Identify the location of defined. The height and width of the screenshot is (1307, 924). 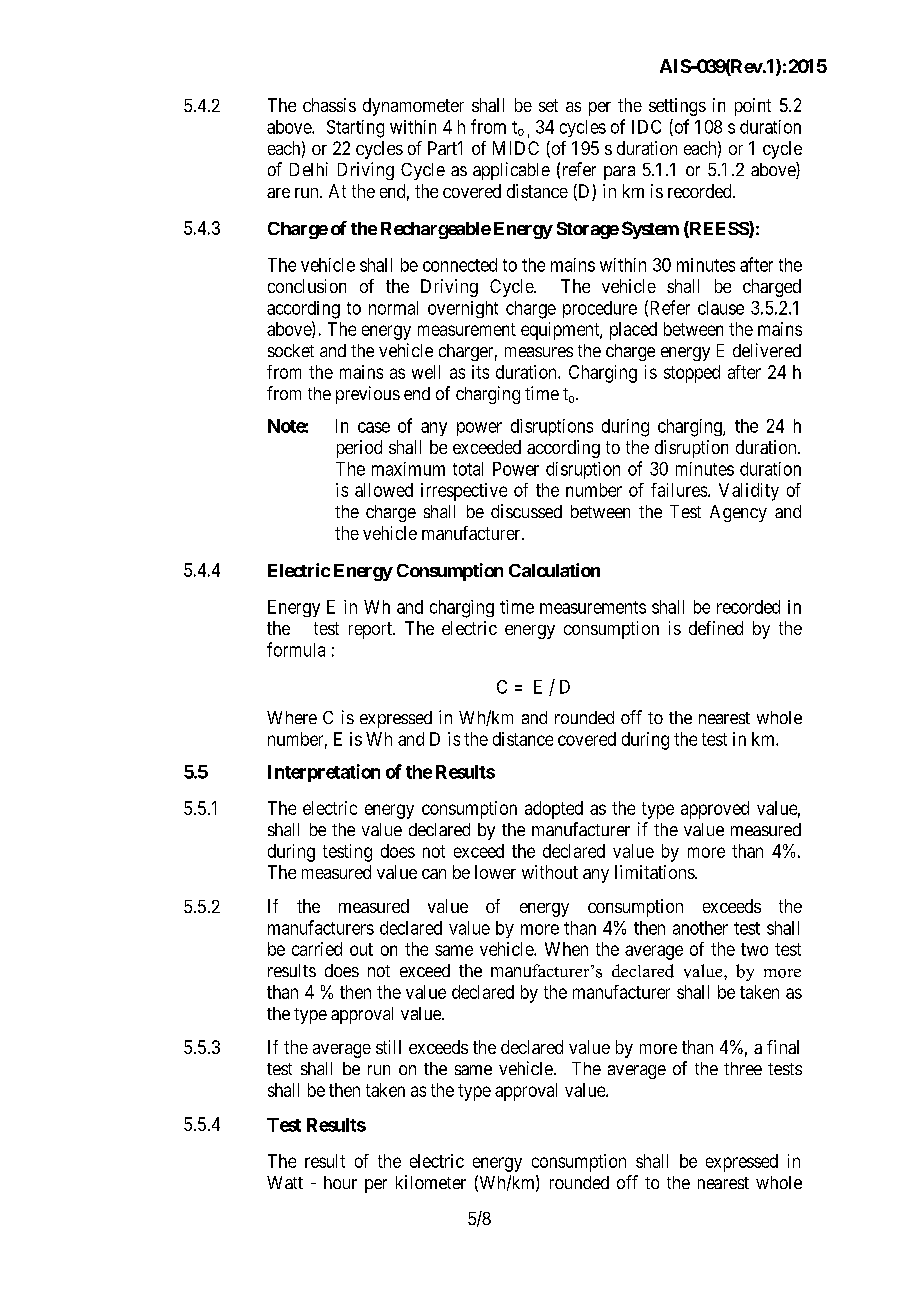
(716, 628).
